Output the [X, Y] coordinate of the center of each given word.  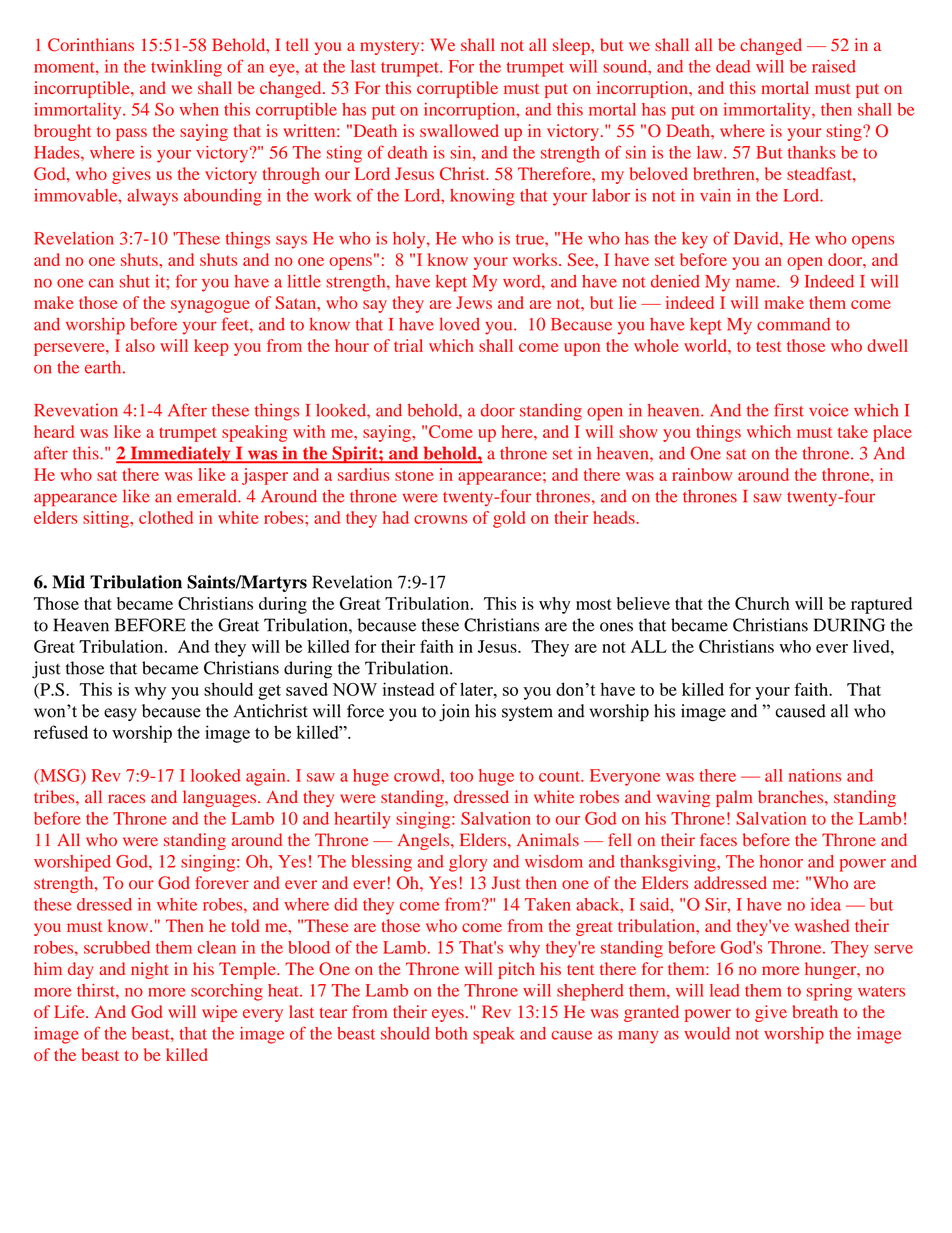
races [126, 798]
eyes [448, 1015]
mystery [391, 47]
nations [815, 775]
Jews [474, 302]
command [793, 324]
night [149, 970]
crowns [440, 519]
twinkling [186, 68]
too [461, 776]
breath [815, 1011]
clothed [166, 517]
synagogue [210, 306]
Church [762, 603]
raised [834, 66]
